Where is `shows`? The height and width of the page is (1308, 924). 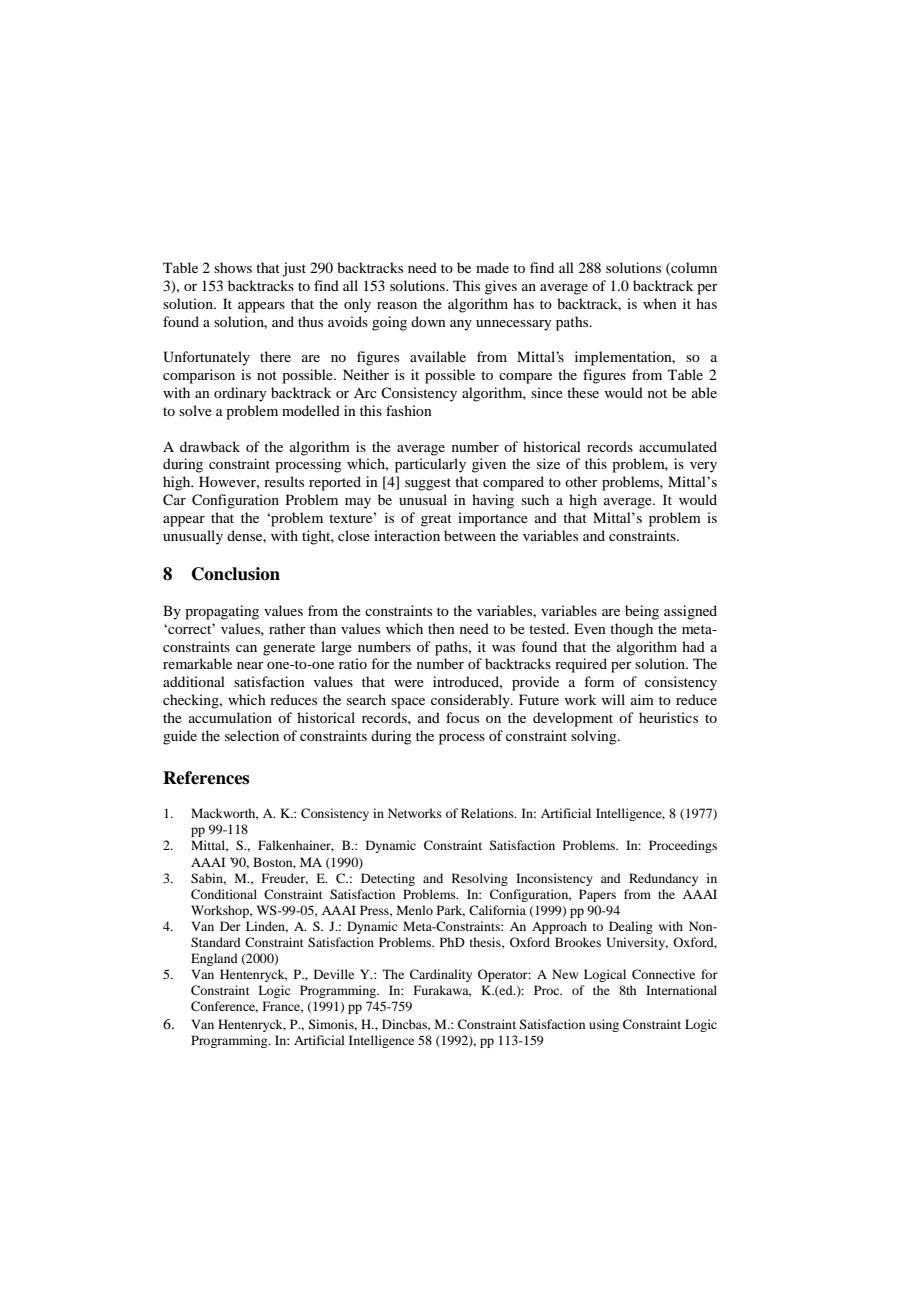
shows is located at coordinates (233, 267).
